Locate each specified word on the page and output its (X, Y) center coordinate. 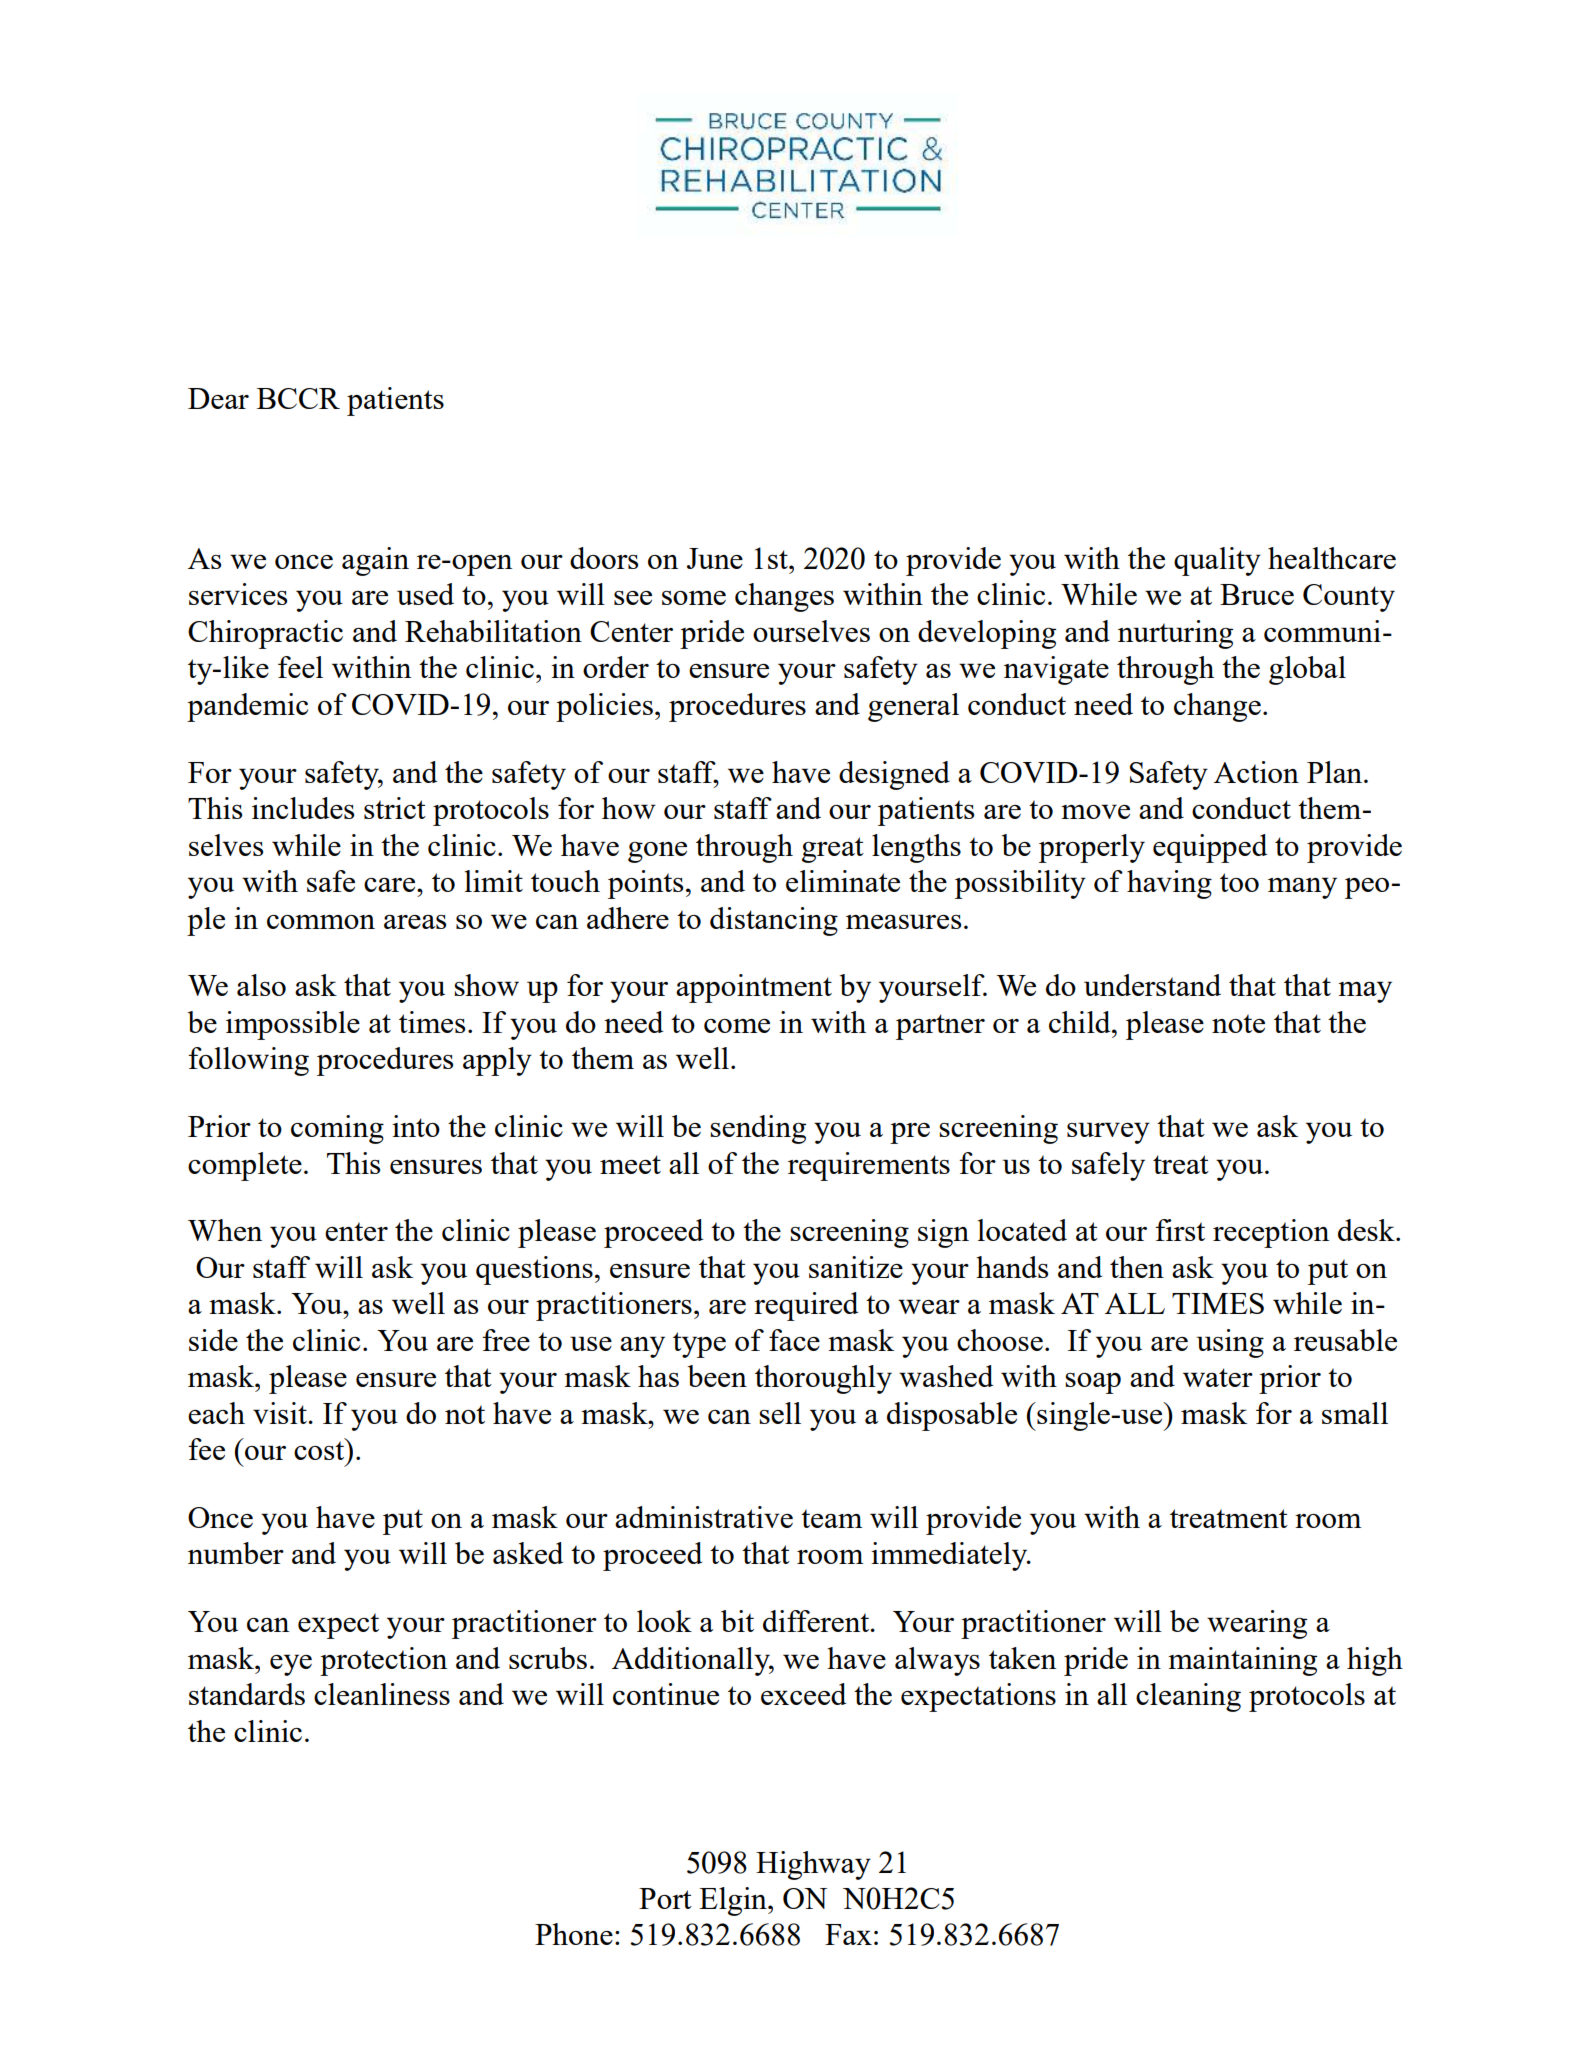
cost (320, 1449)
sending (758, 1129)
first (1180, 1230)
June (715, 558)
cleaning (1188, 1697)
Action (1256, 772)
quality (1217, 561)
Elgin (734, 1901)
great (833, 850)
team (831, 1518)
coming (337, 1129)
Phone (574, 1934)
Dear (218, 398)
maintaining (1242, 1661)
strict (395, 808)
